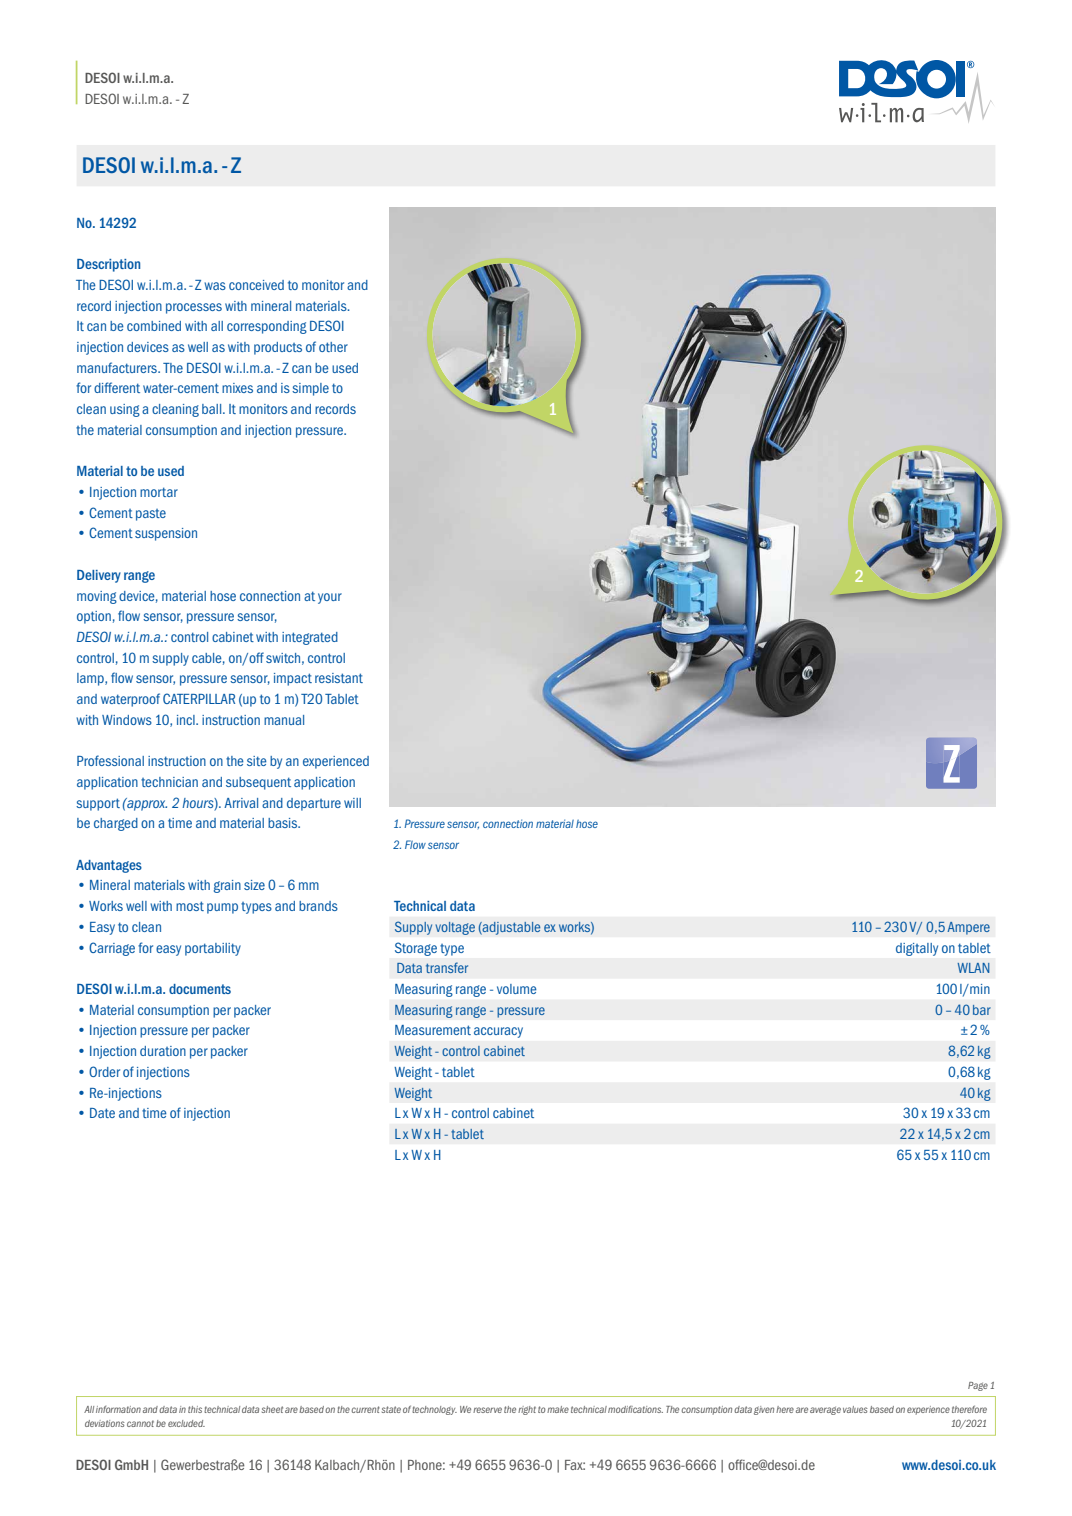 Image resolution: width=1072 pixels, height=1516 pixels. I want to click on incl, so click(187, 720).
